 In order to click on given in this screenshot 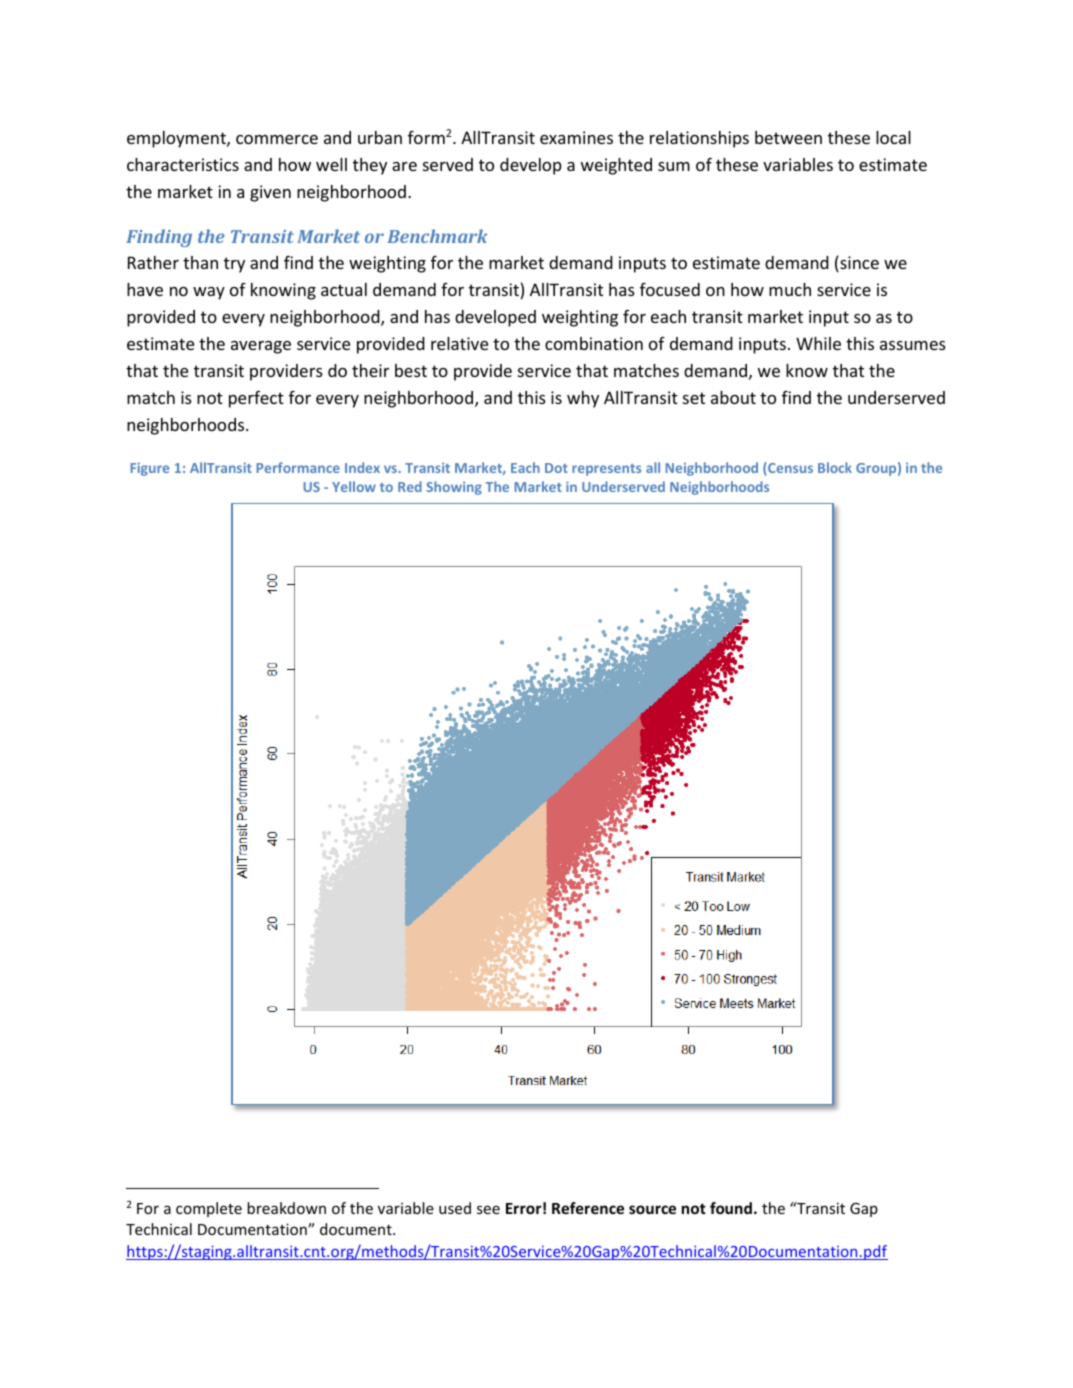, I will do `click(270, 193)`.
